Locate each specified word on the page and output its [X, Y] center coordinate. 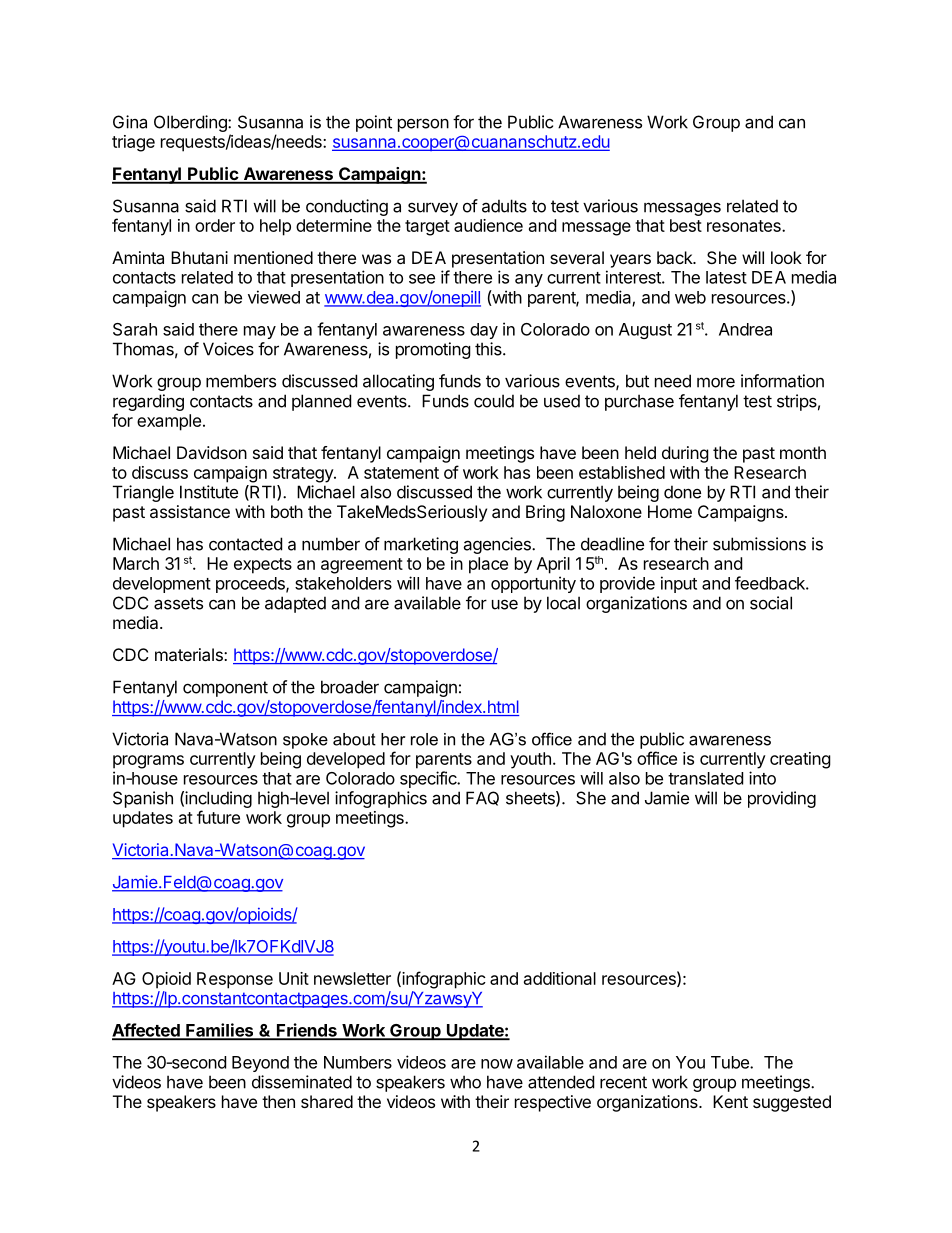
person [423, 125]
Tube [731, 1062]
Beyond [260, 1064]
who [465, 1082]
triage [133, 143]
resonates [745, 226]
